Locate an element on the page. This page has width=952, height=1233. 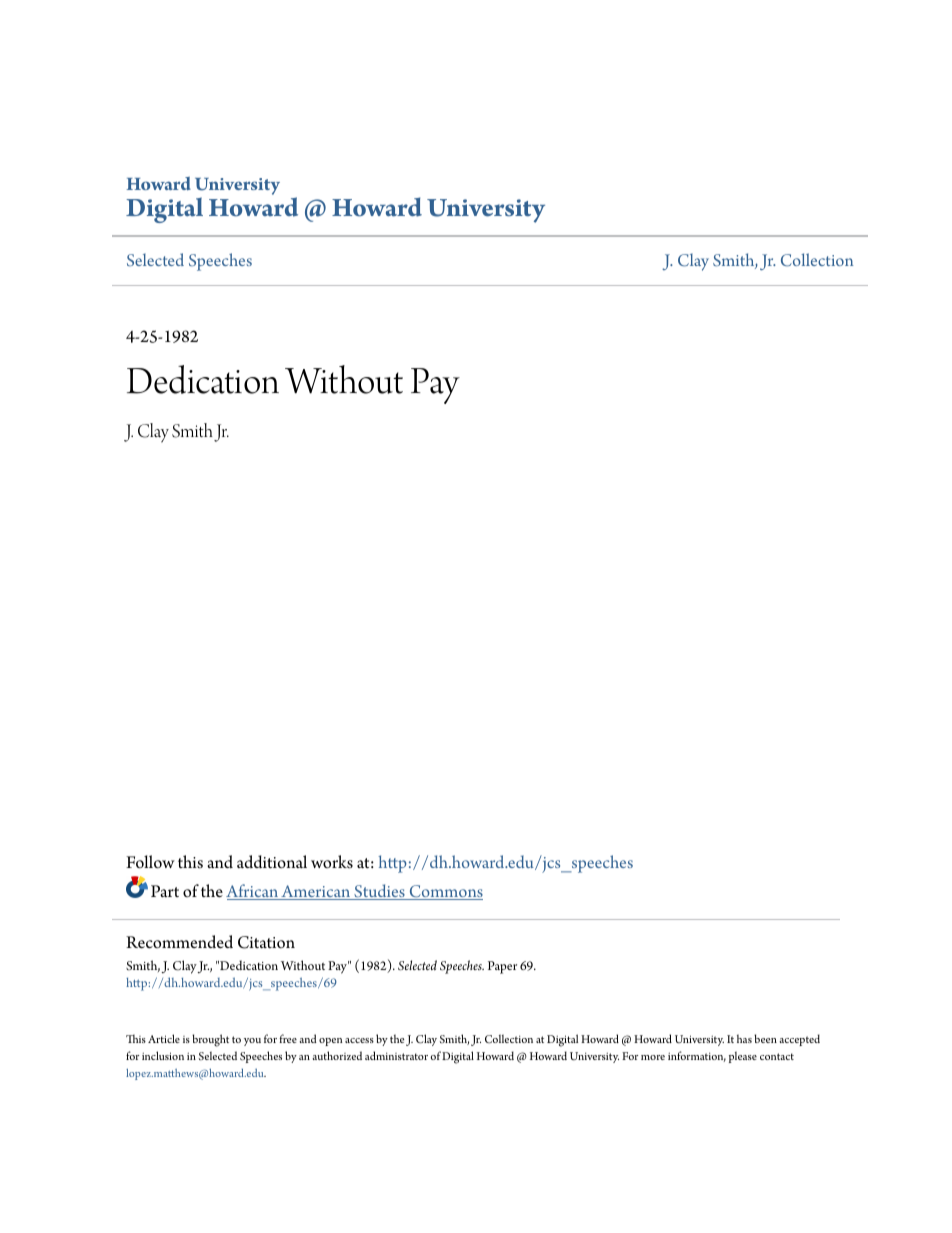
Commons is located at coordinates (445, 892).
